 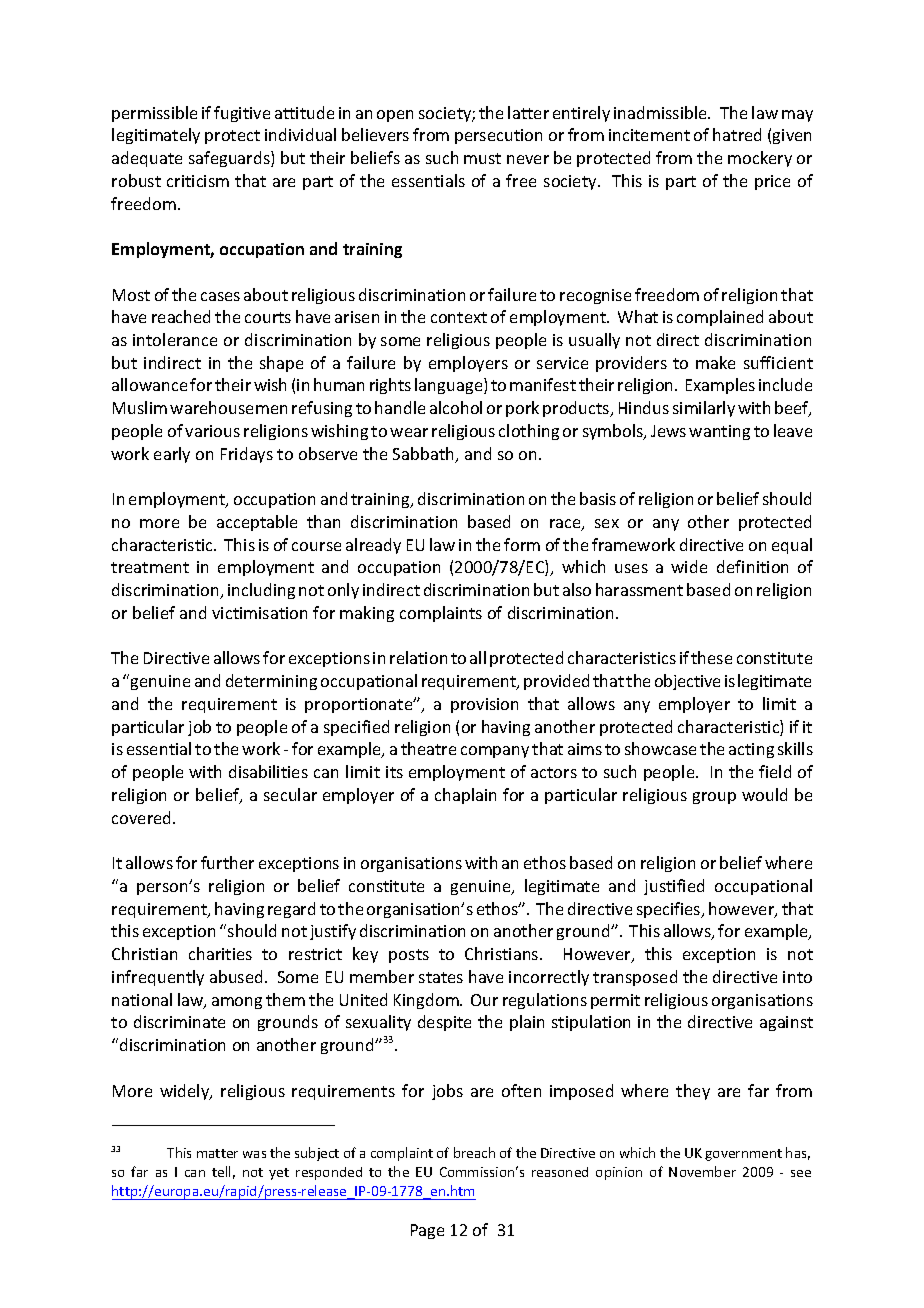 What do you see at coordinates (482, 158) in the image?
I see `must` at bounding box center [482, 158].
